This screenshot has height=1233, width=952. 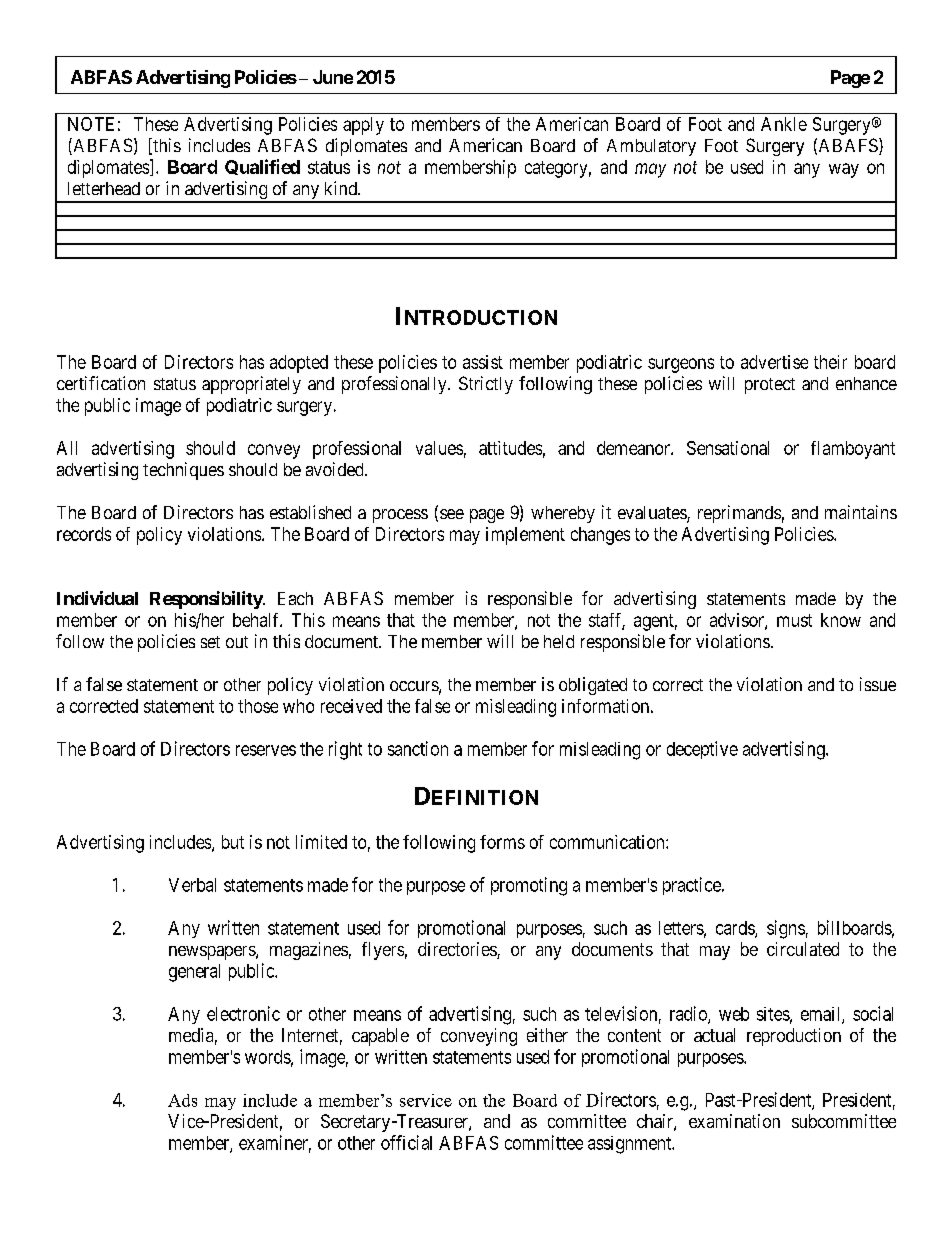 What do you see at coordinates (363, 126) in the screenshot?
I see `apply` at bounding box center [363, 126].
